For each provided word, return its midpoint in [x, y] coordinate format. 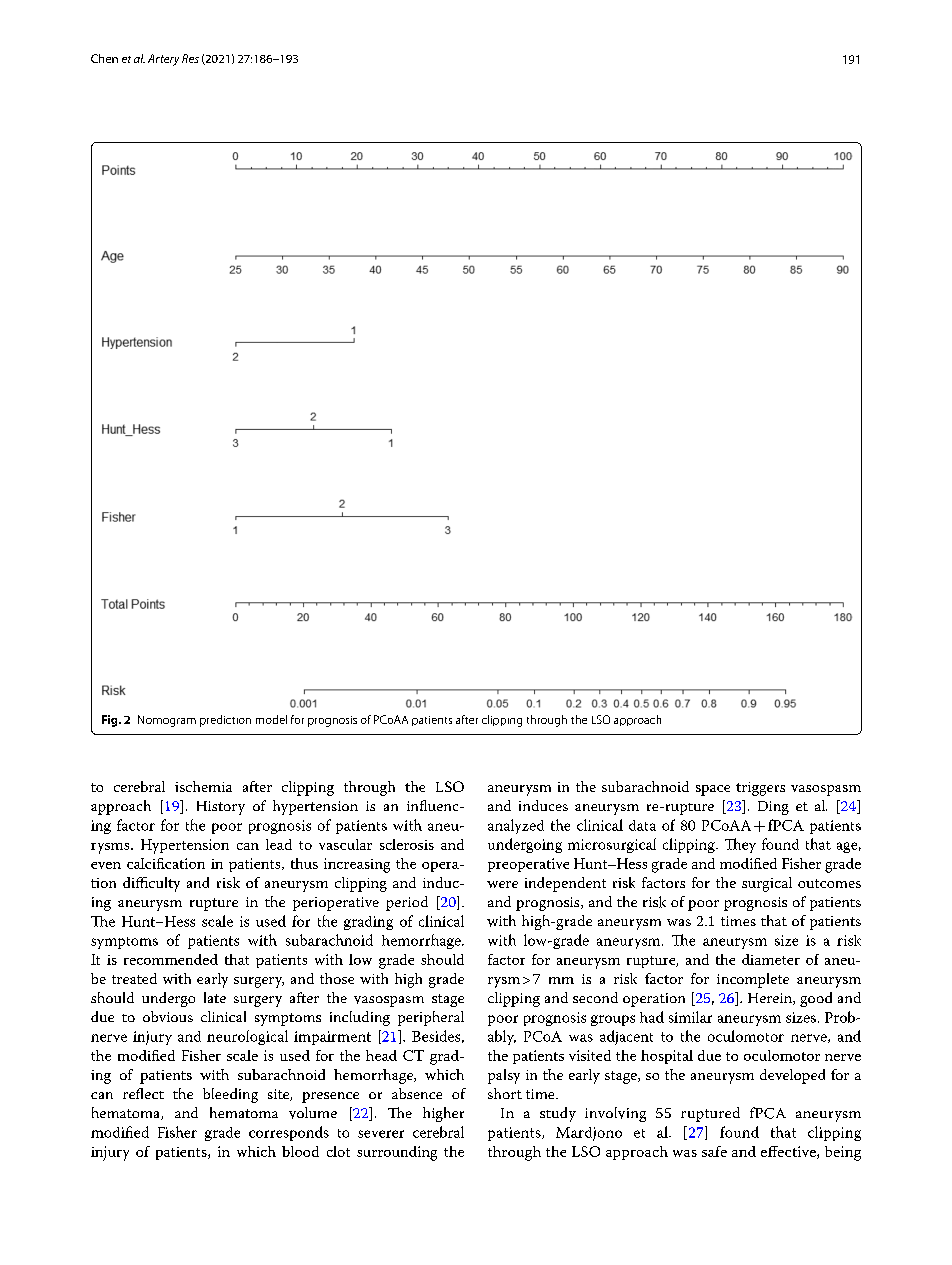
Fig [111, 721]
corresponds [289, 1133]
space [713, 790]
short [505, 1093]
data [642, 825]
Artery [163, 60]
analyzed [516, 826]
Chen [104, 58]
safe [714, 1151]
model [271, 719]
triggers [760, 789]
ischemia [203, 786]
